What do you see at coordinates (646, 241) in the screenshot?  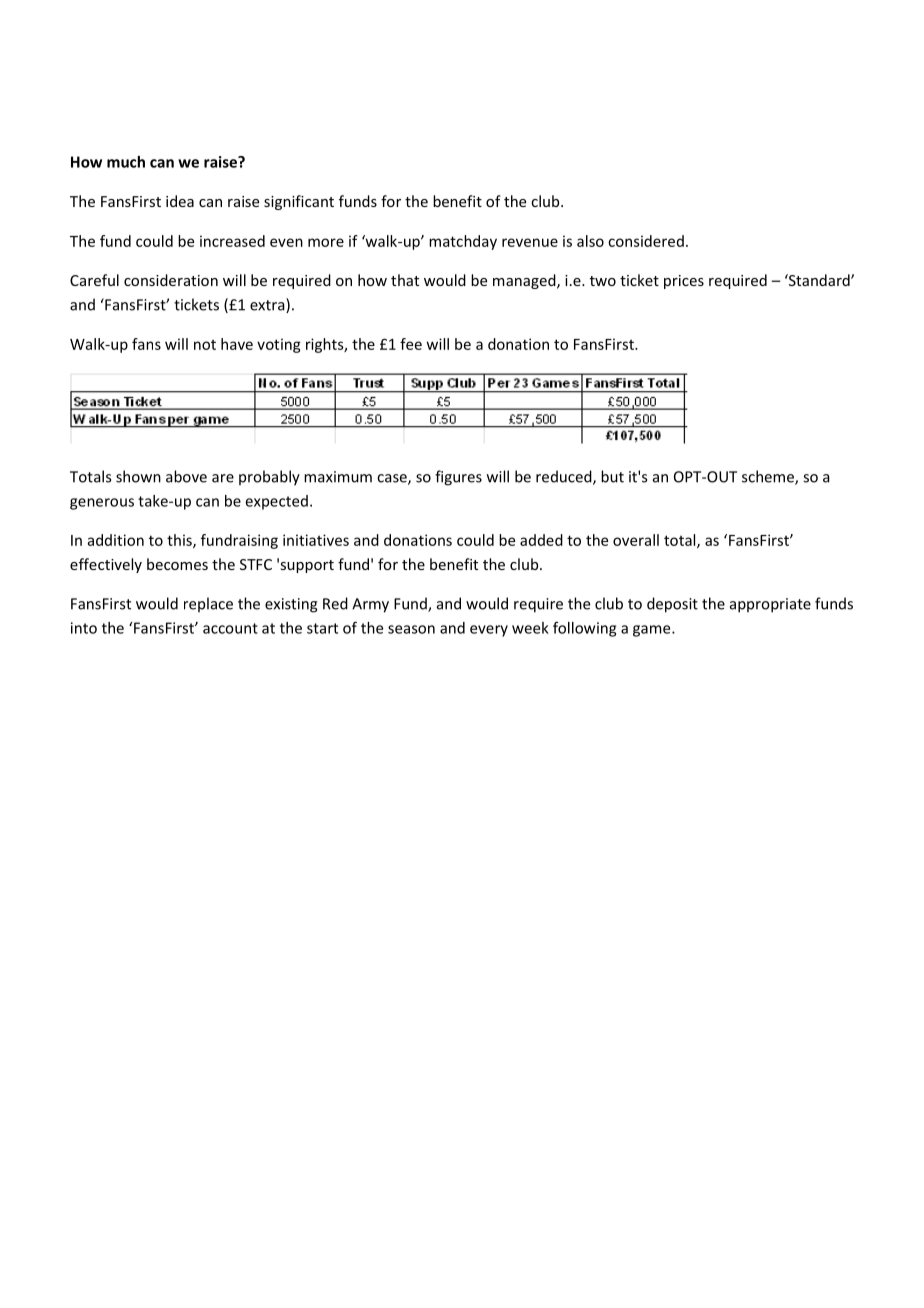 I see `considered` at bounding box center [646, 241].
